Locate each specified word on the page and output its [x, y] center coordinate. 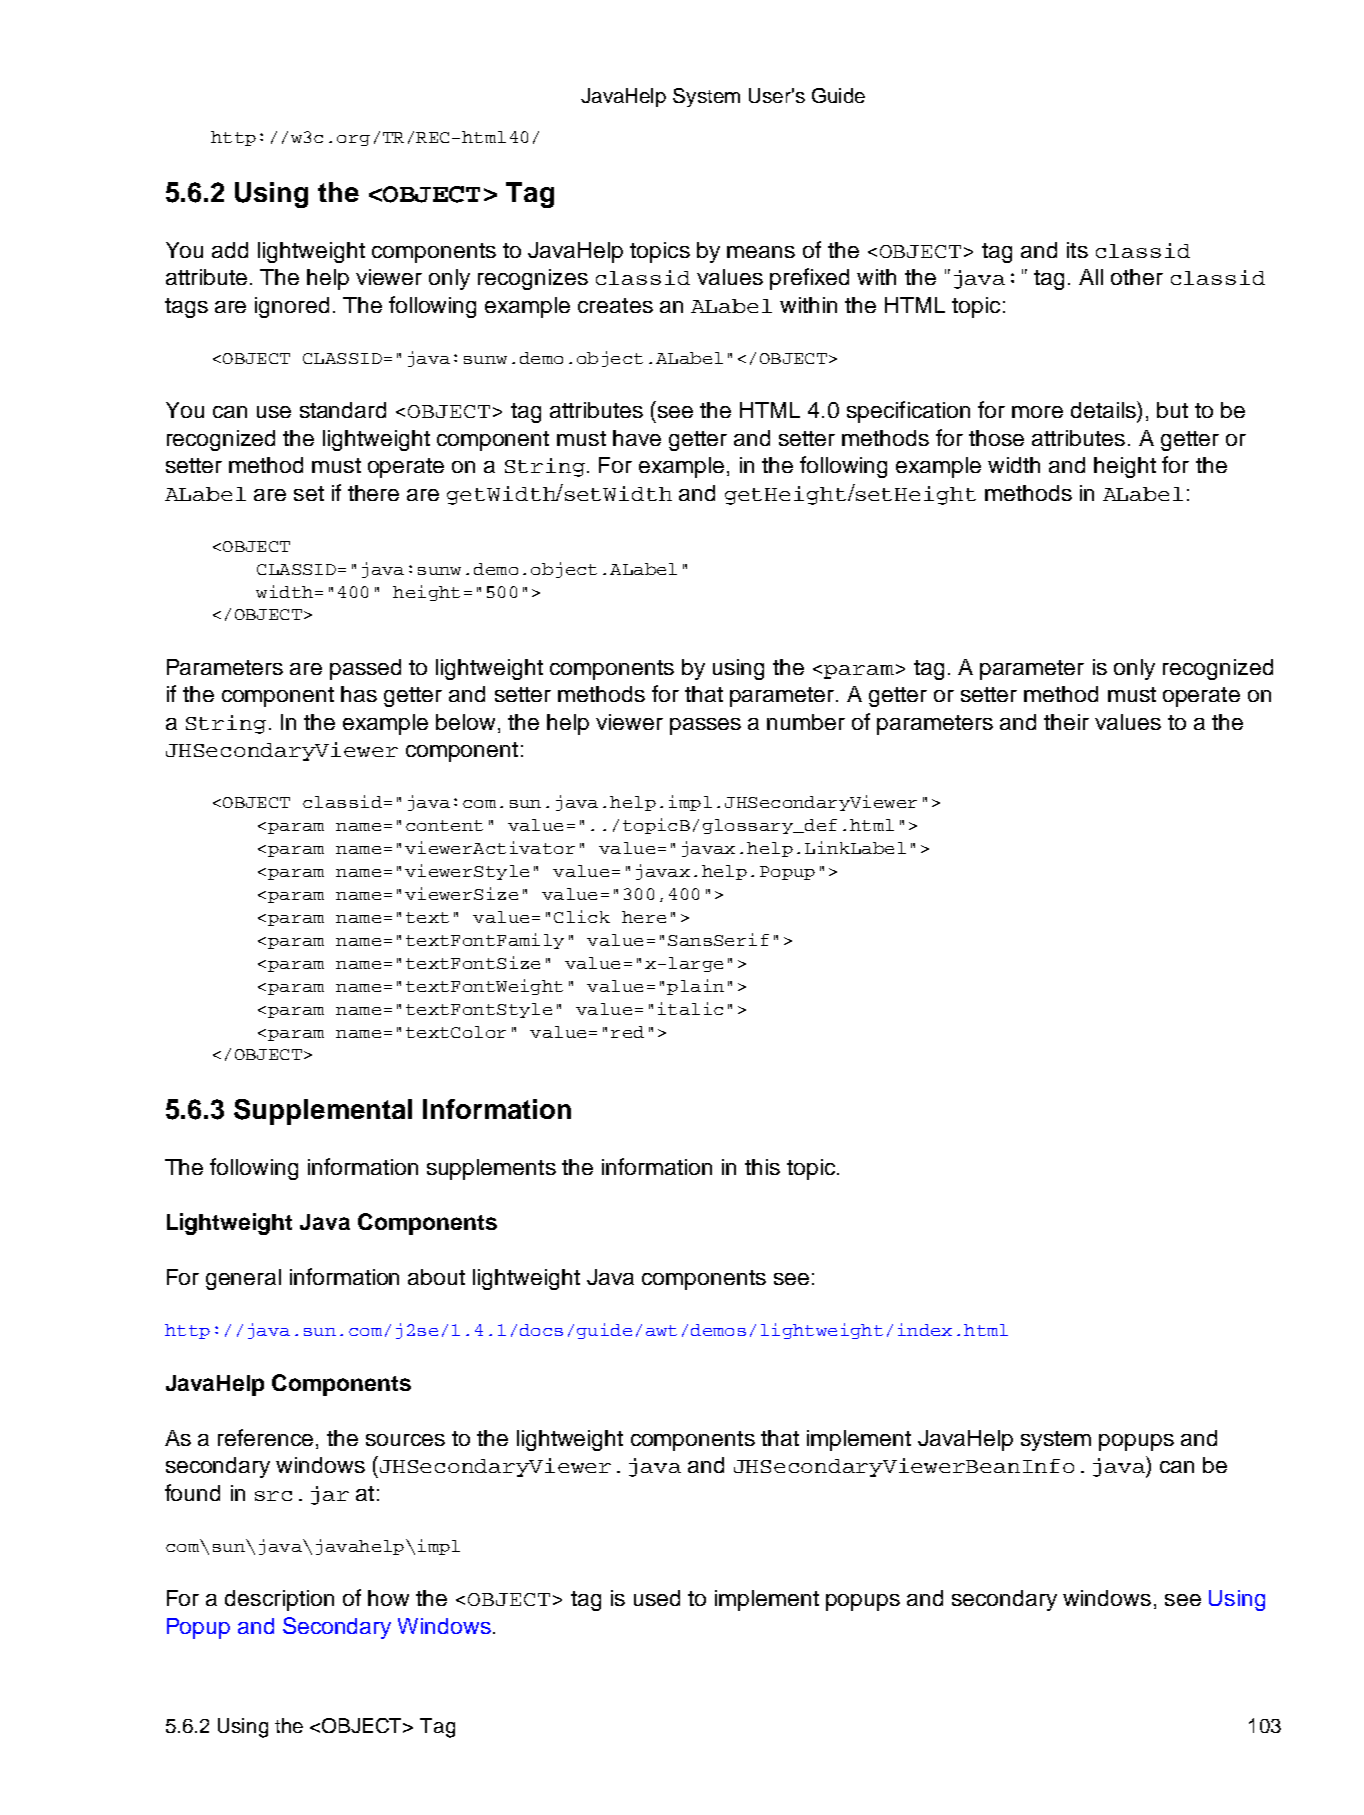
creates [615, 305]
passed [365, 669]
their [1066, 722]
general [243, 1279]
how [388, 1598]
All [1091, 277]
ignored [292, 307]
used [657, 1598]
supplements [491, 1169]
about [436, 1277]
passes [705, 726]
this [762, 1167]
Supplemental [323, 1112]
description [279, 1600]
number [806, 722]
